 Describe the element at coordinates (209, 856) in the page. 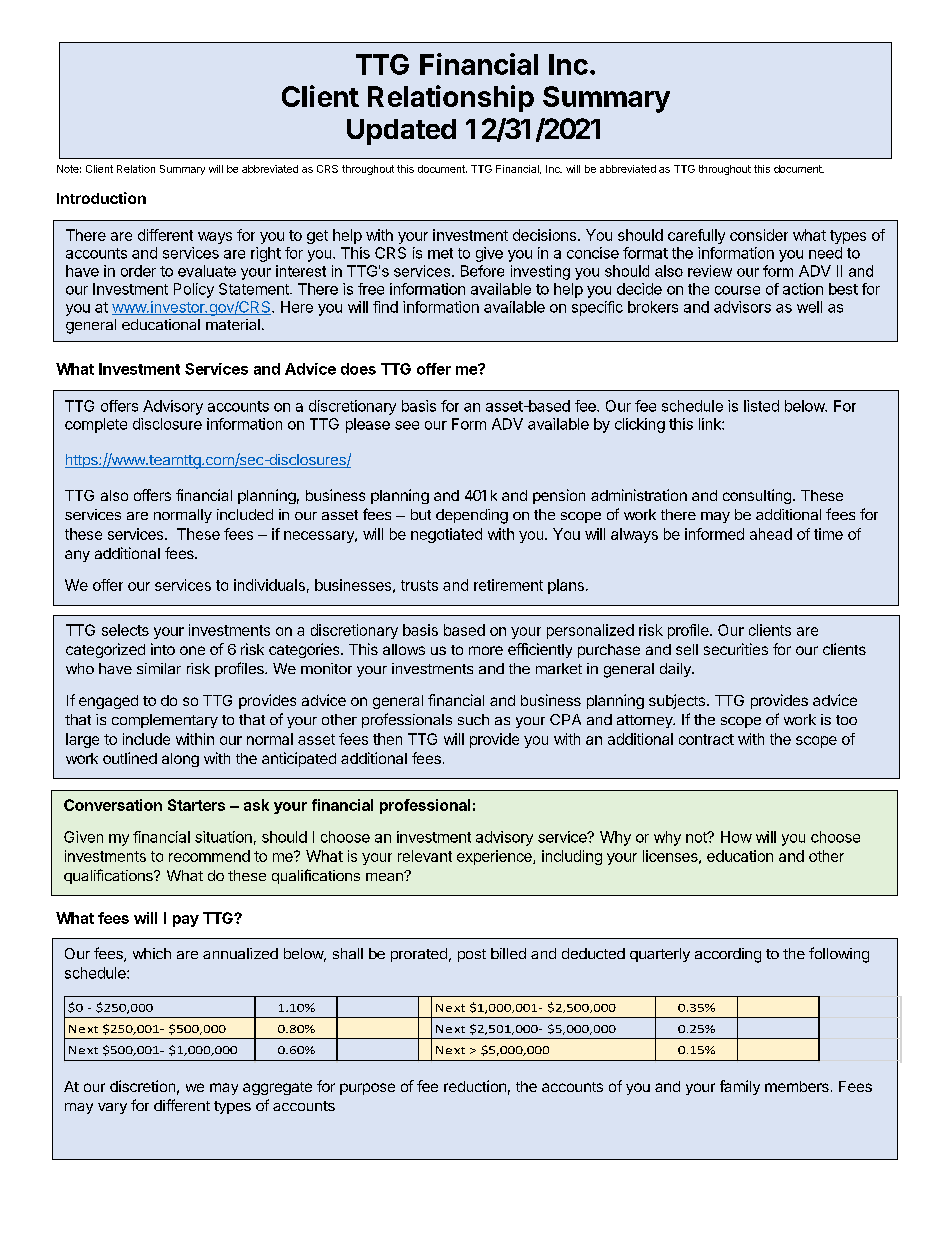

I see `recommend` at that location.
